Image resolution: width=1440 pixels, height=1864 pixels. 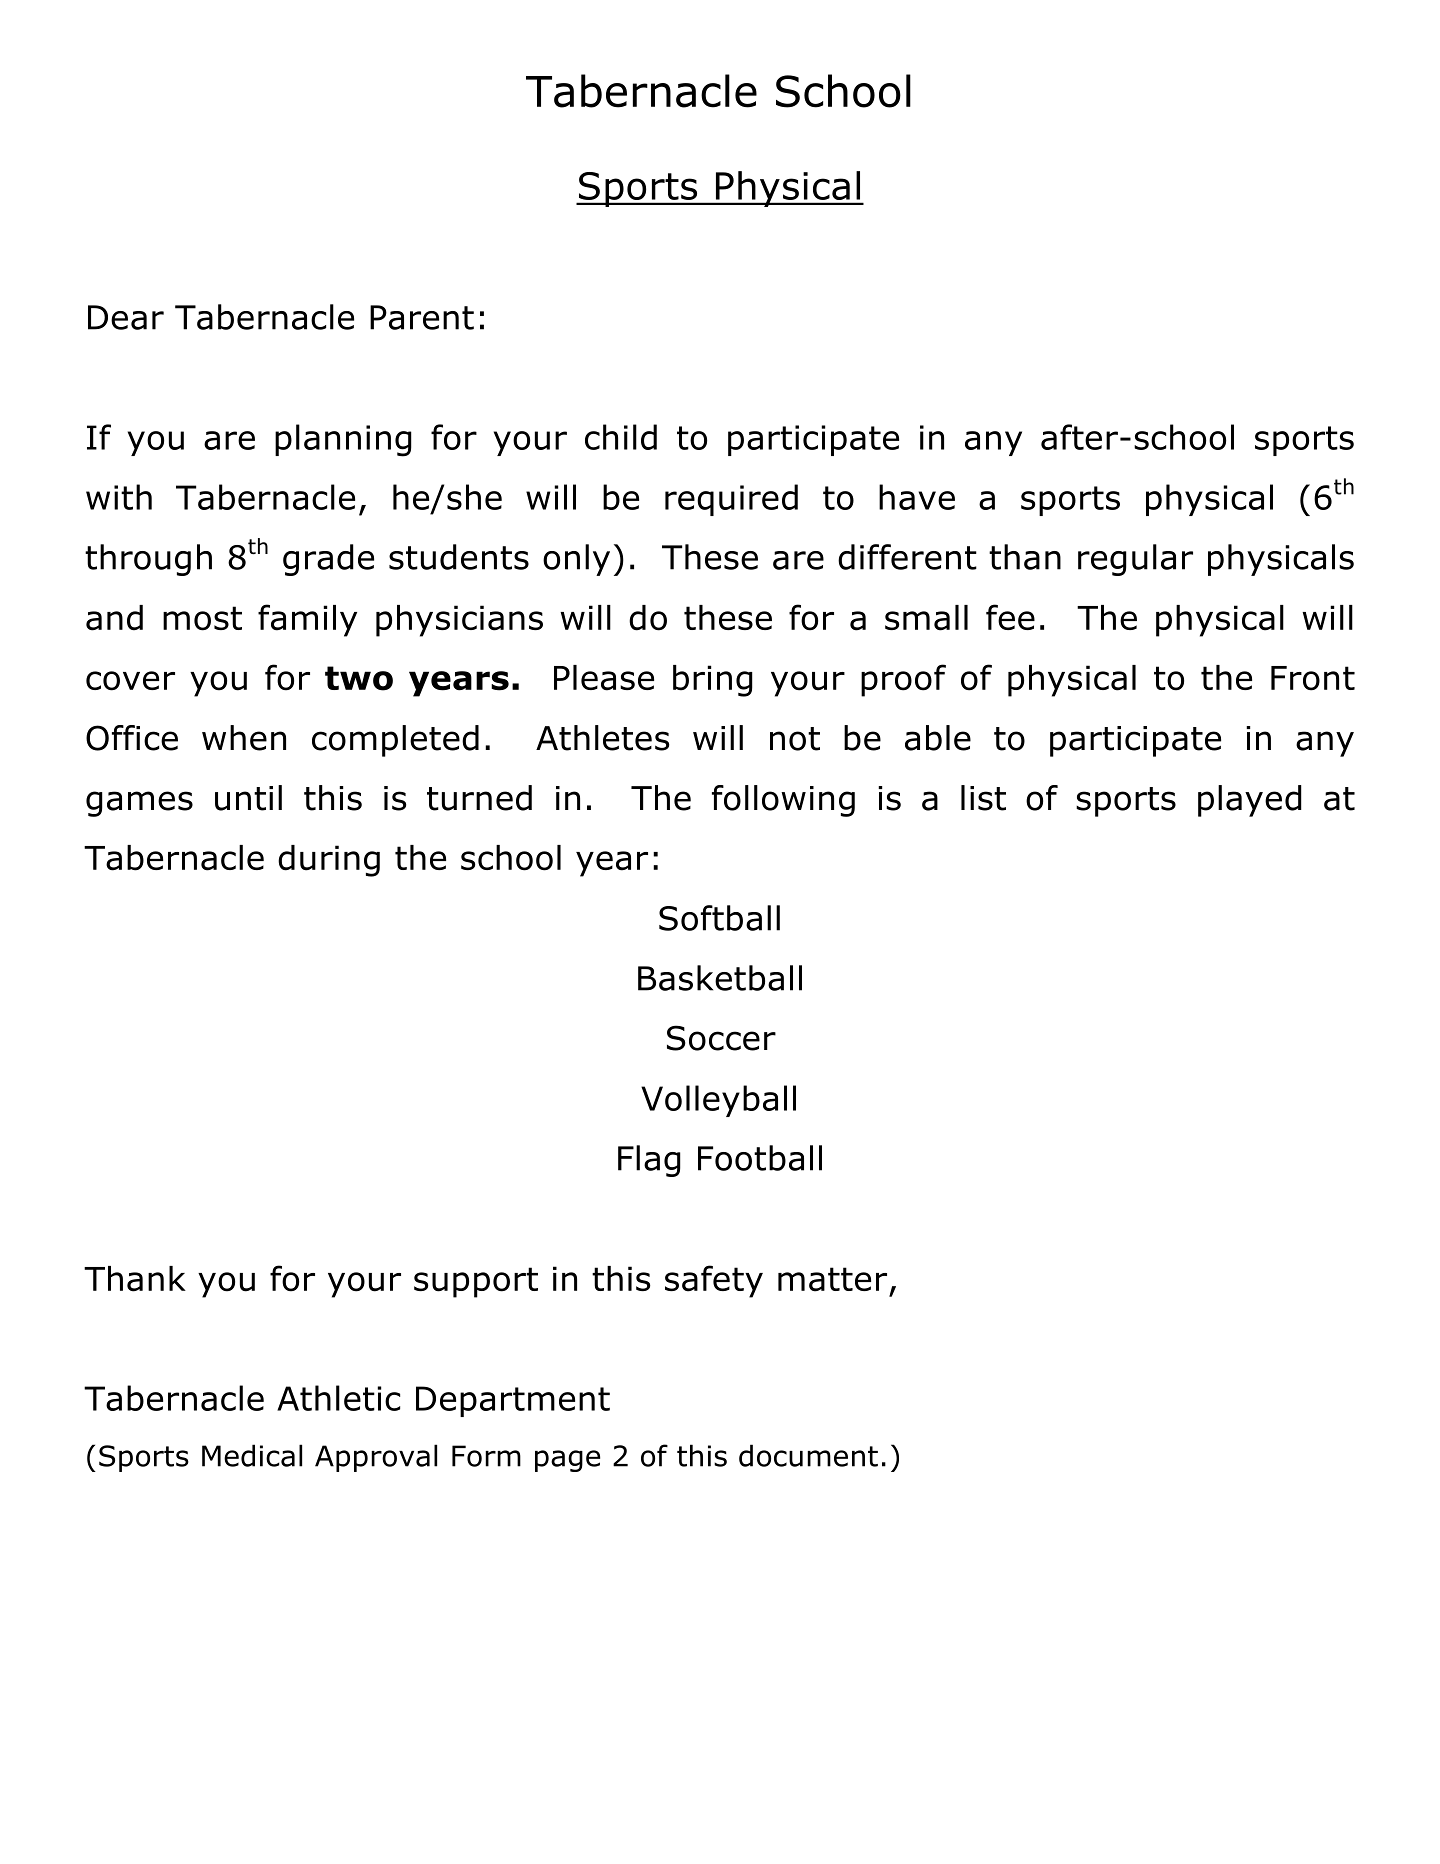 What do you see at coordinates (719, 918) in the image?
I see `Softball` at bounding box center [719, 918].
